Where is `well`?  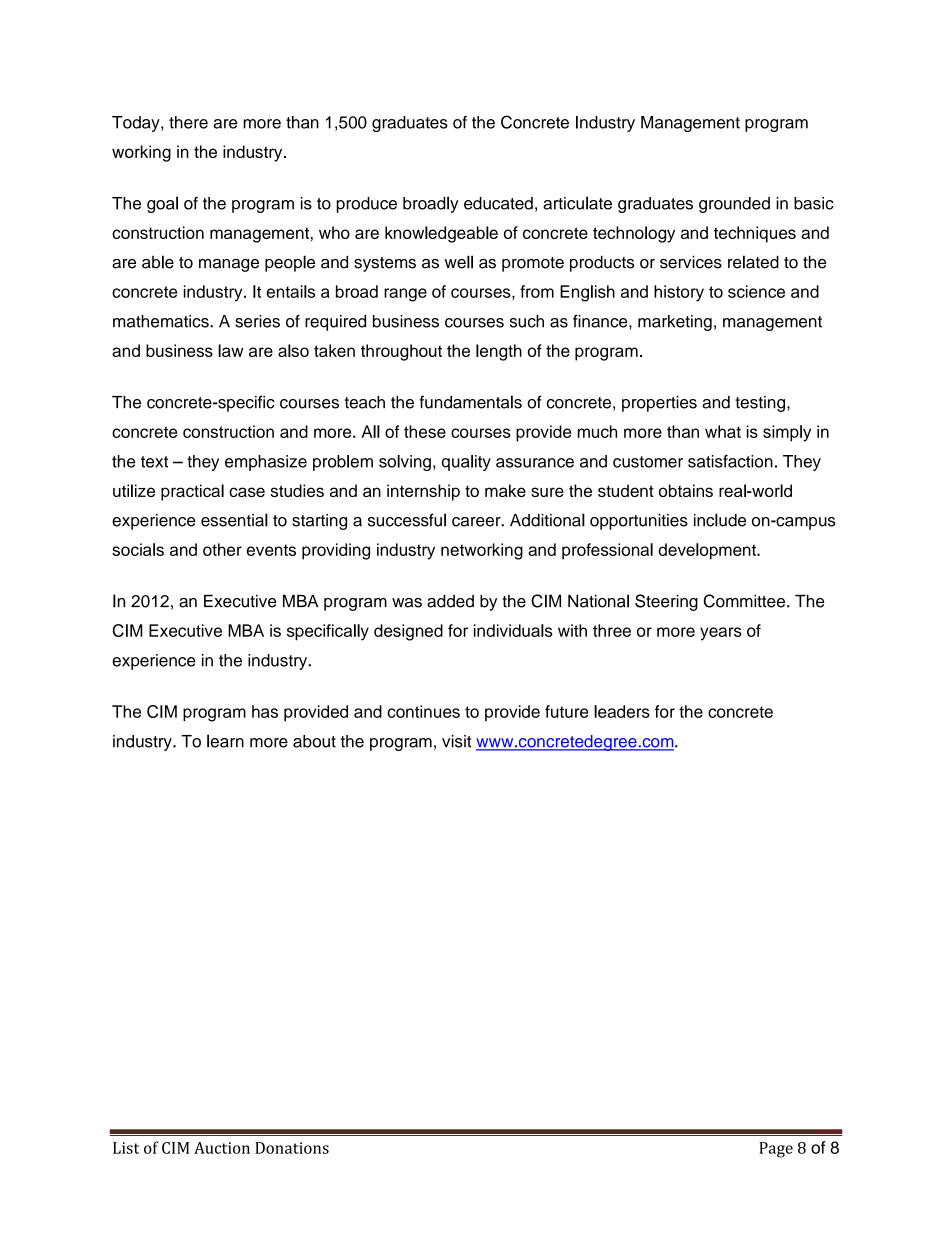 well is located at coordinates (459, 262).
